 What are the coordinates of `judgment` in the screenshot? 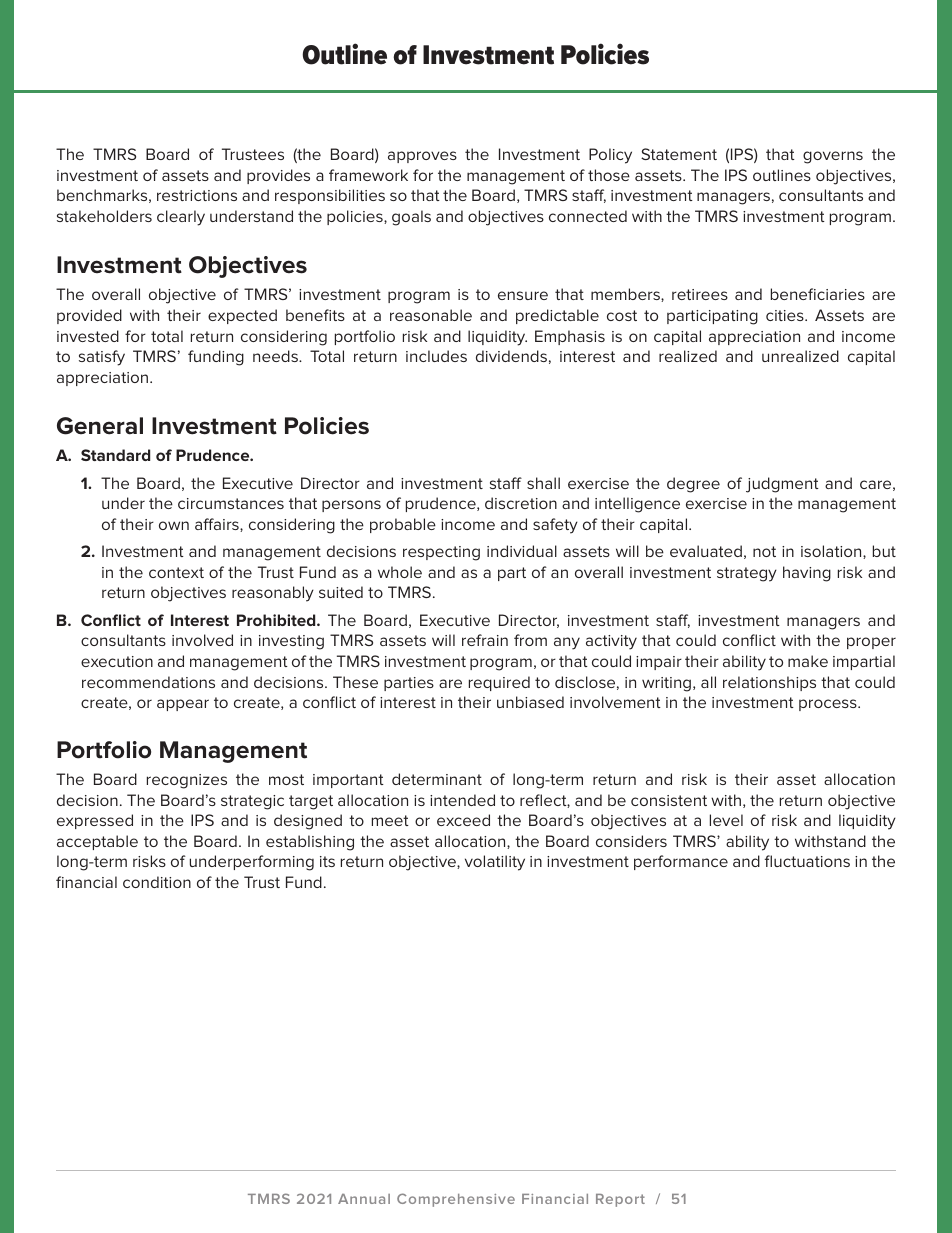 It's located at (782, 485).
